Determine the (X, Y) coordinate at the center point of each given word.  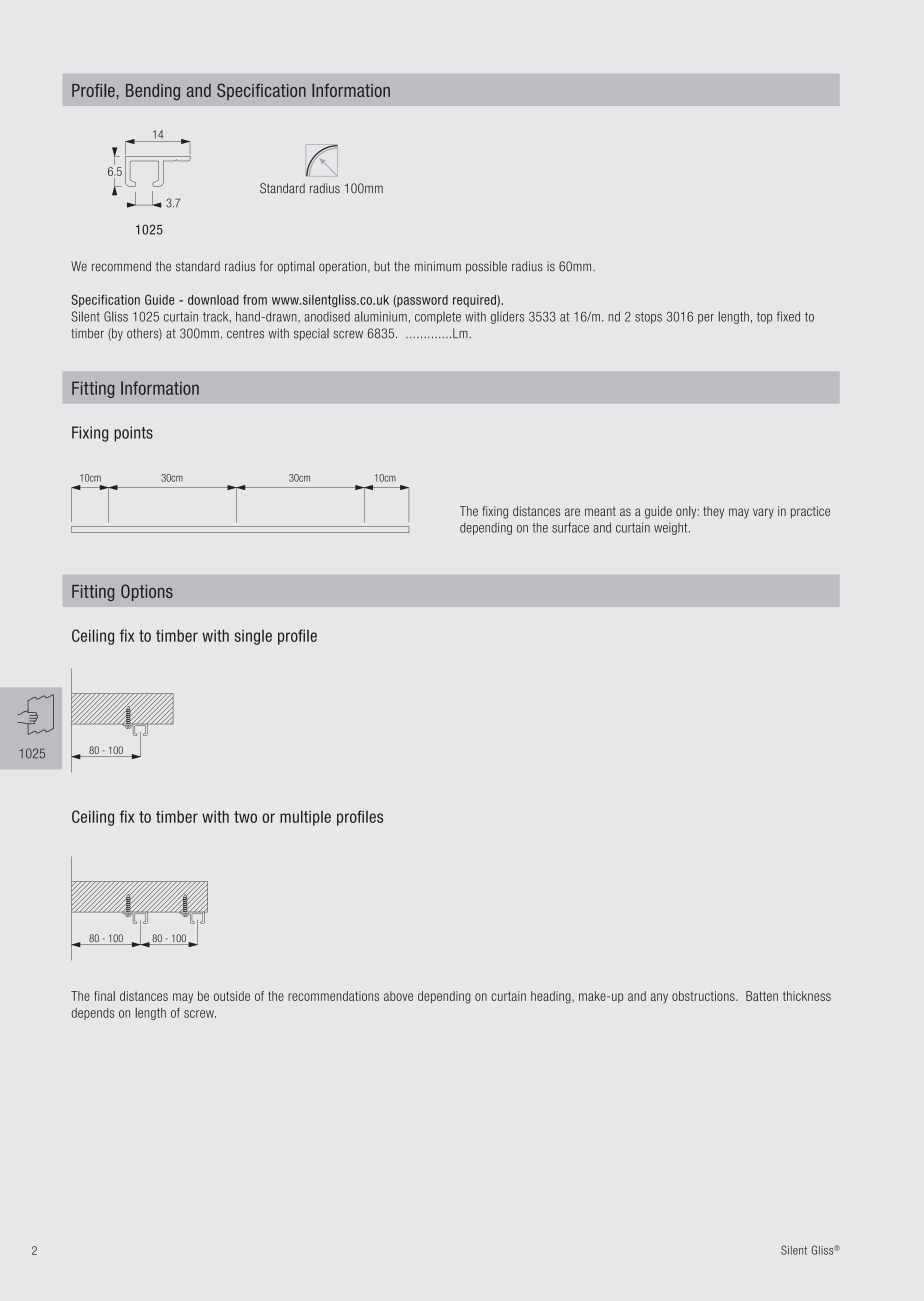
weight (672, 529)
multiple (305, 818)
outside (232, 996)
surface (570, 527)
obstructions (704, 996)
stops (648, 318)
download (213, 300)
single (253, 637)
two (245, 817)
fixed (788, 316)
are (572, 512)
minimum (438, 266)
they (713, 512)
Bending (153, 92)
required (475, 301)
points (133, 434)
